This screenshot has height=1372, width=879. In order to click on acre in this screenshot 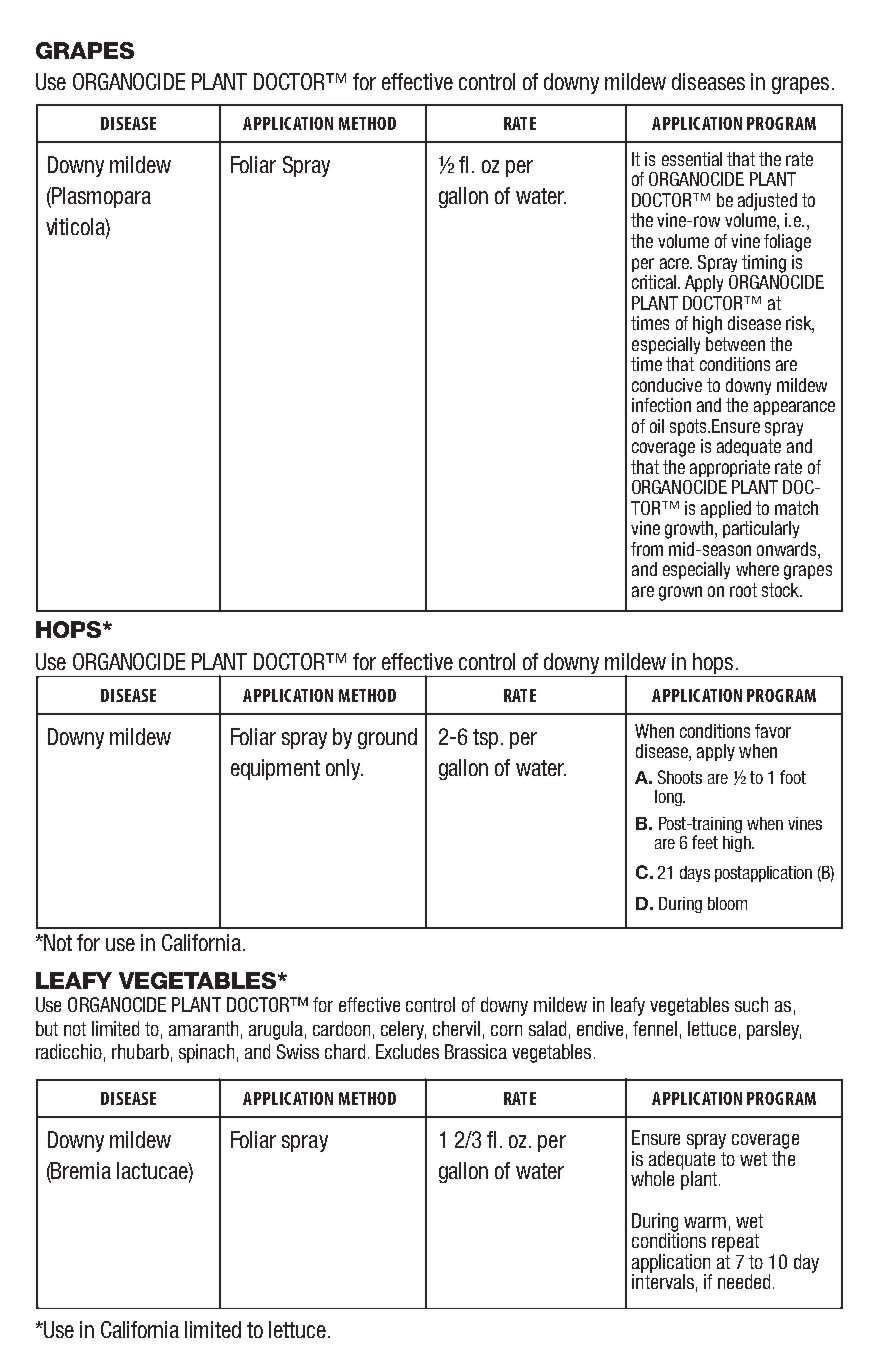, I will do `click(675, 263)`.
